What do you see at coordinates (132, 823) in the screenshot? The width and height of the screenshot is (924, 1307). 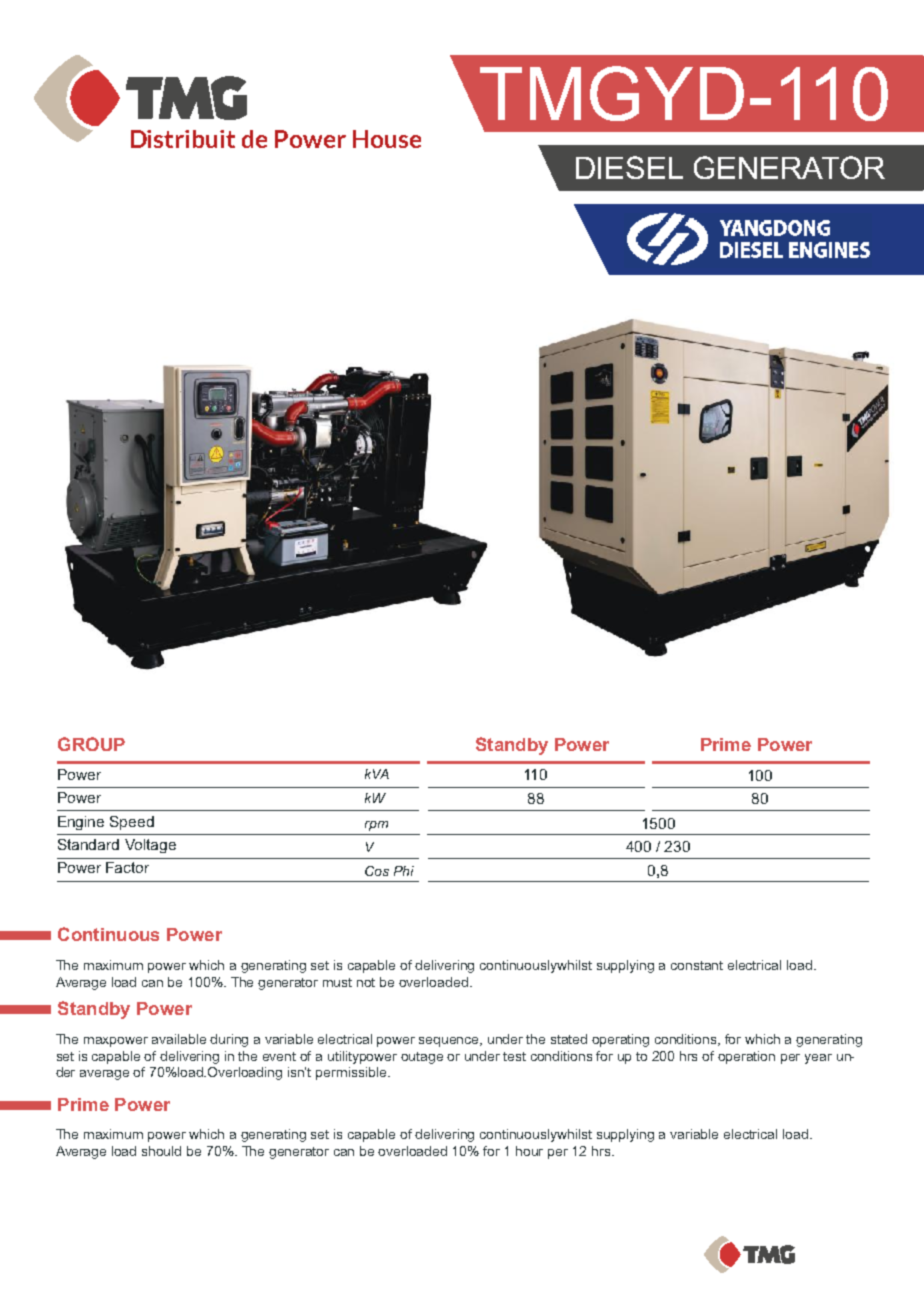 I see `Speed` at bounding box center [132, 823].
